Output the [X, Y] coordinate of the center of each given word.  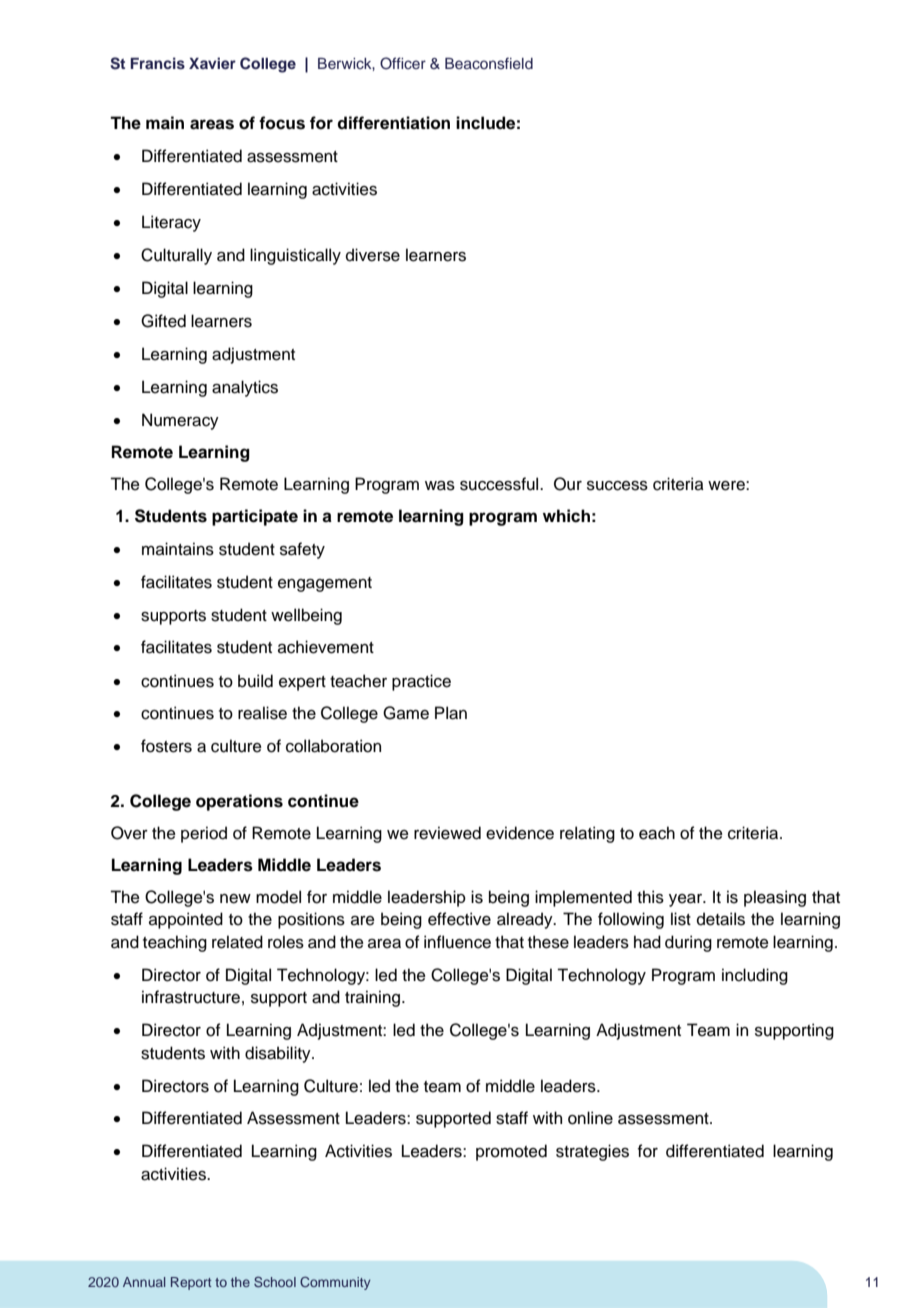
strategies [592, 1152]
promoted [511, 1152]
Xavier [212, 63]
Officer [403, 63]
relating [587, 834]
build [255, 681]
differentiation [393, 123]
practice [421, 682]
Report [191, 1283]
